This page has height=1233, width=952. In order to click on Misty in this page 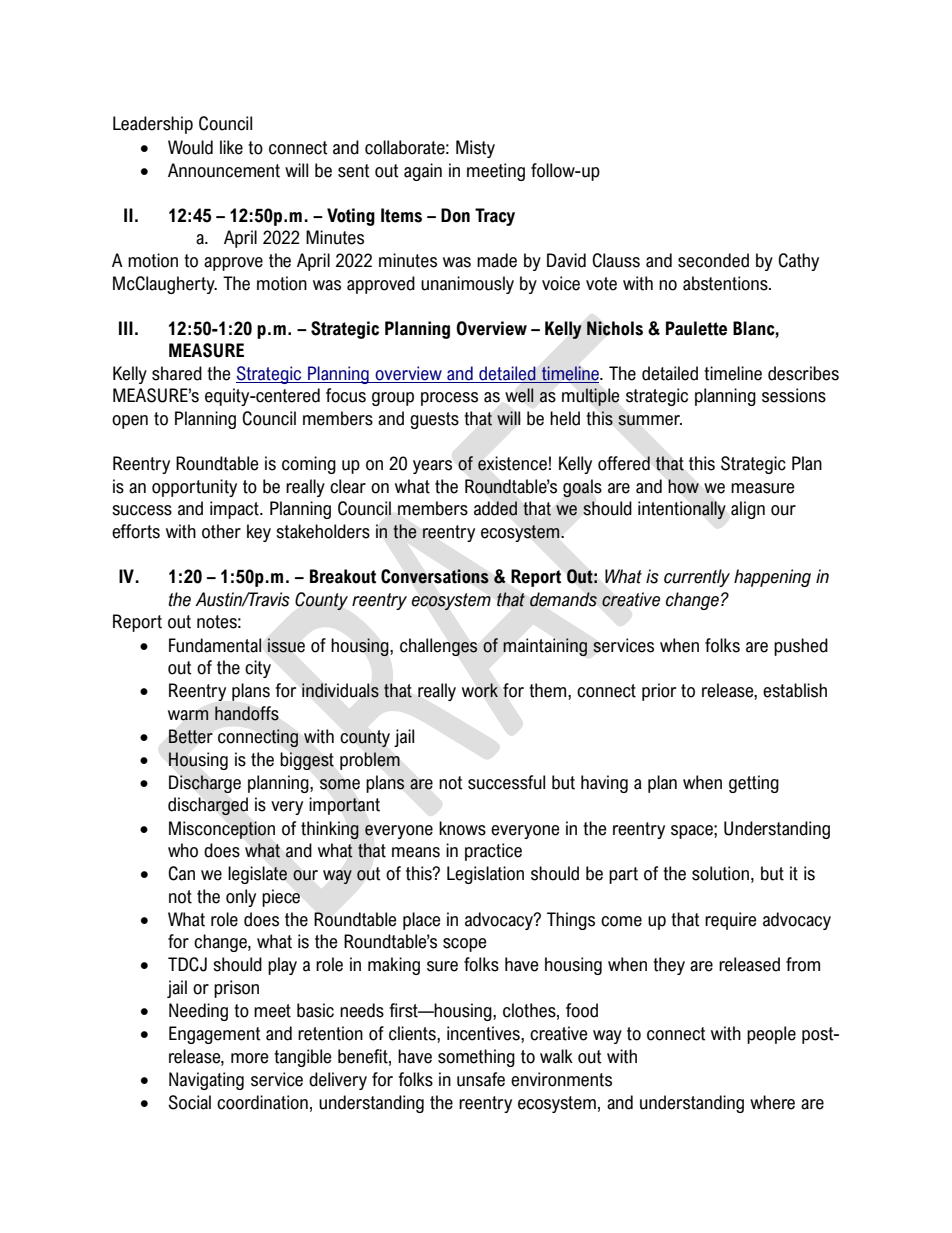, I will do `click(475, 149)`.
